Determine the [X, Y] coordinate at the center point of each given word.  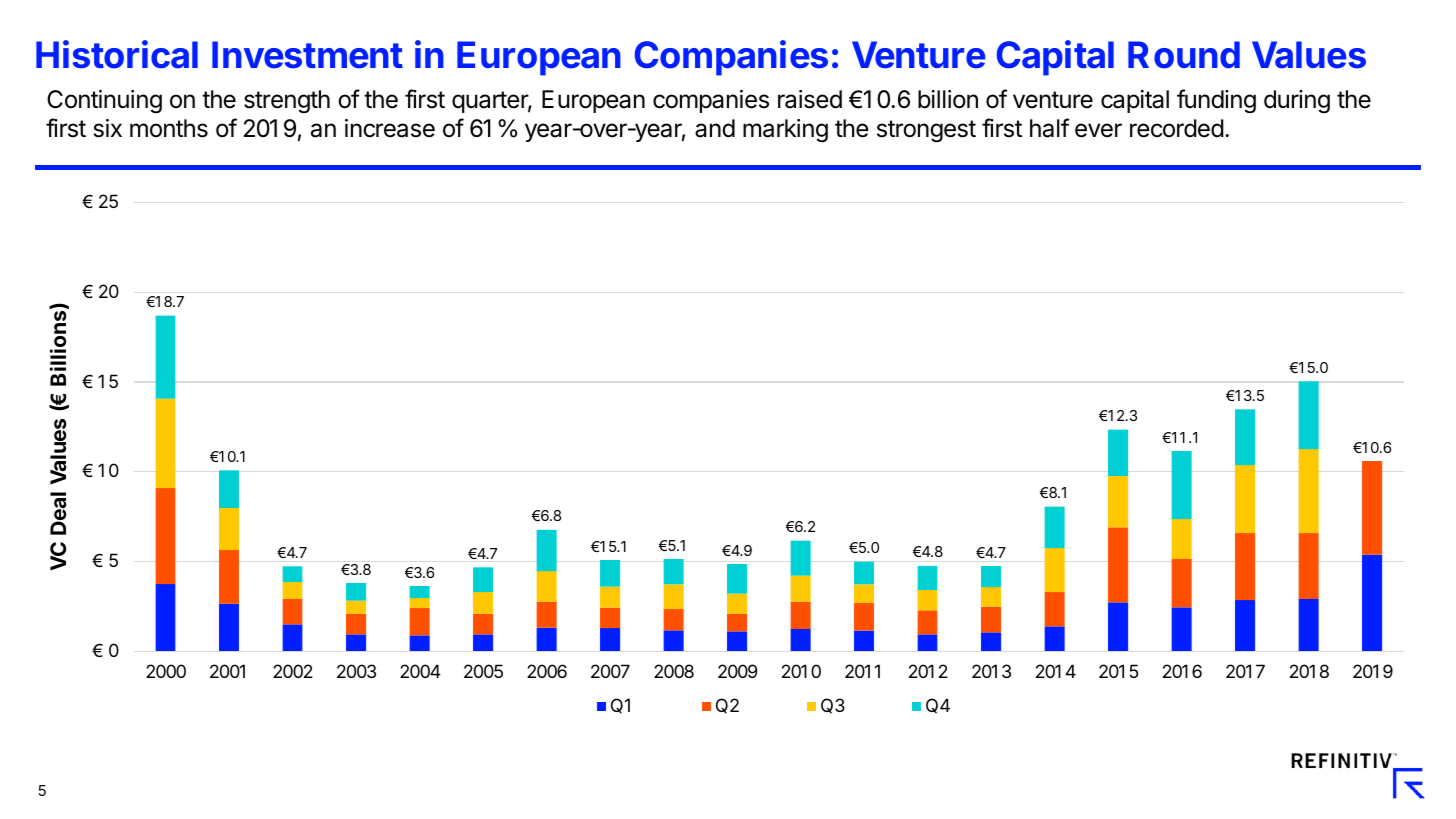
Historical [117, 54]
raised [810, 99]
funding [1216, 101]
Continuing [104, 101]
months [169, 128]
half [1049, 128]
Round [1184, 55]
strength [287, 101]
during [1297, 101]
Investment [307, 55]
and [715, 128]
